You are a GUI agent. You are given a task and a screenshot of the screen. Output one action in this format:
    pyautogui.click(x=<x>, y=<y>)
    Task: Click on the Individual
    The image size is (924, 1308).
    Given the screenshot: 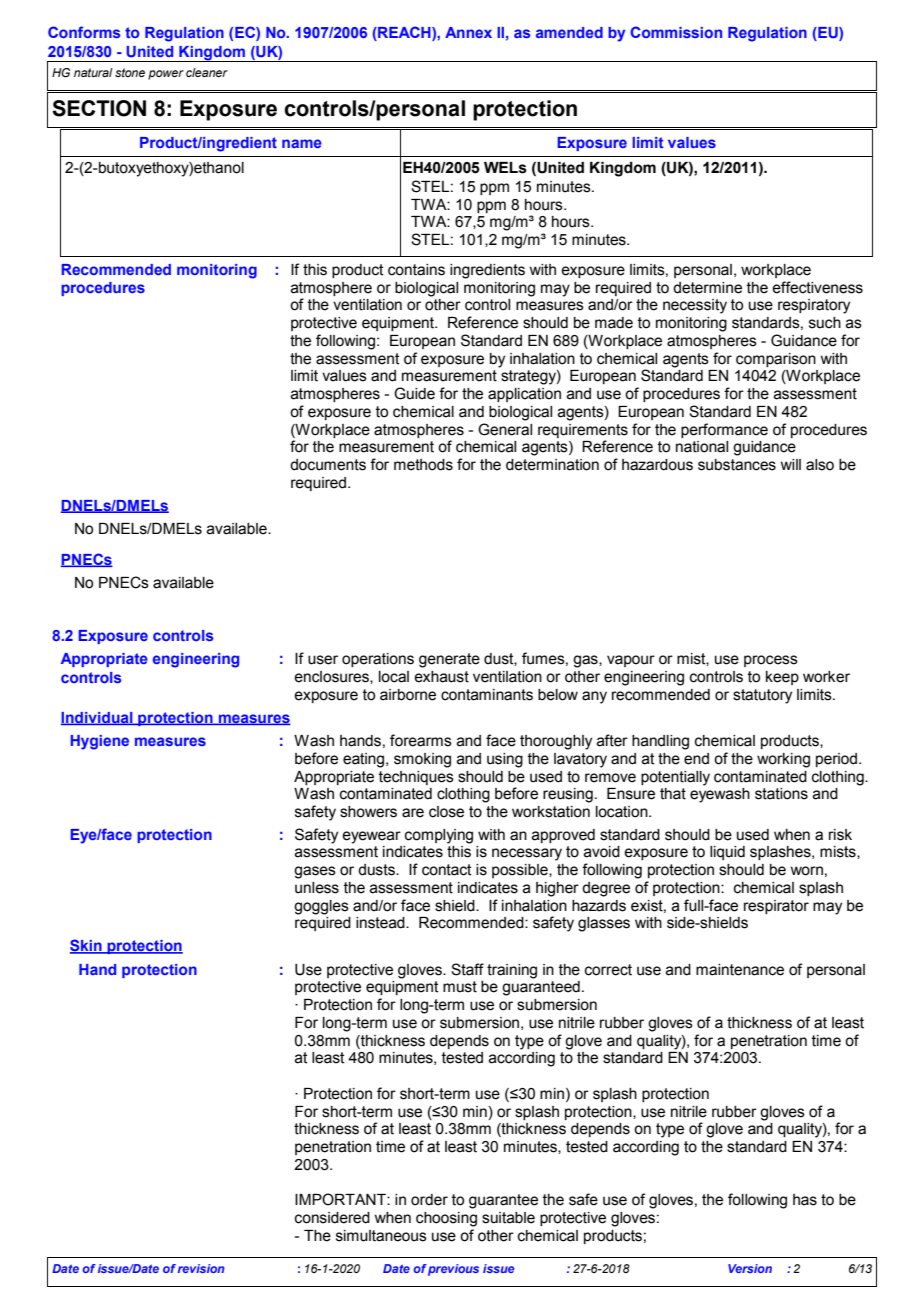 What is the action you would take?
    pyautogui.click(x=98, y=718)
